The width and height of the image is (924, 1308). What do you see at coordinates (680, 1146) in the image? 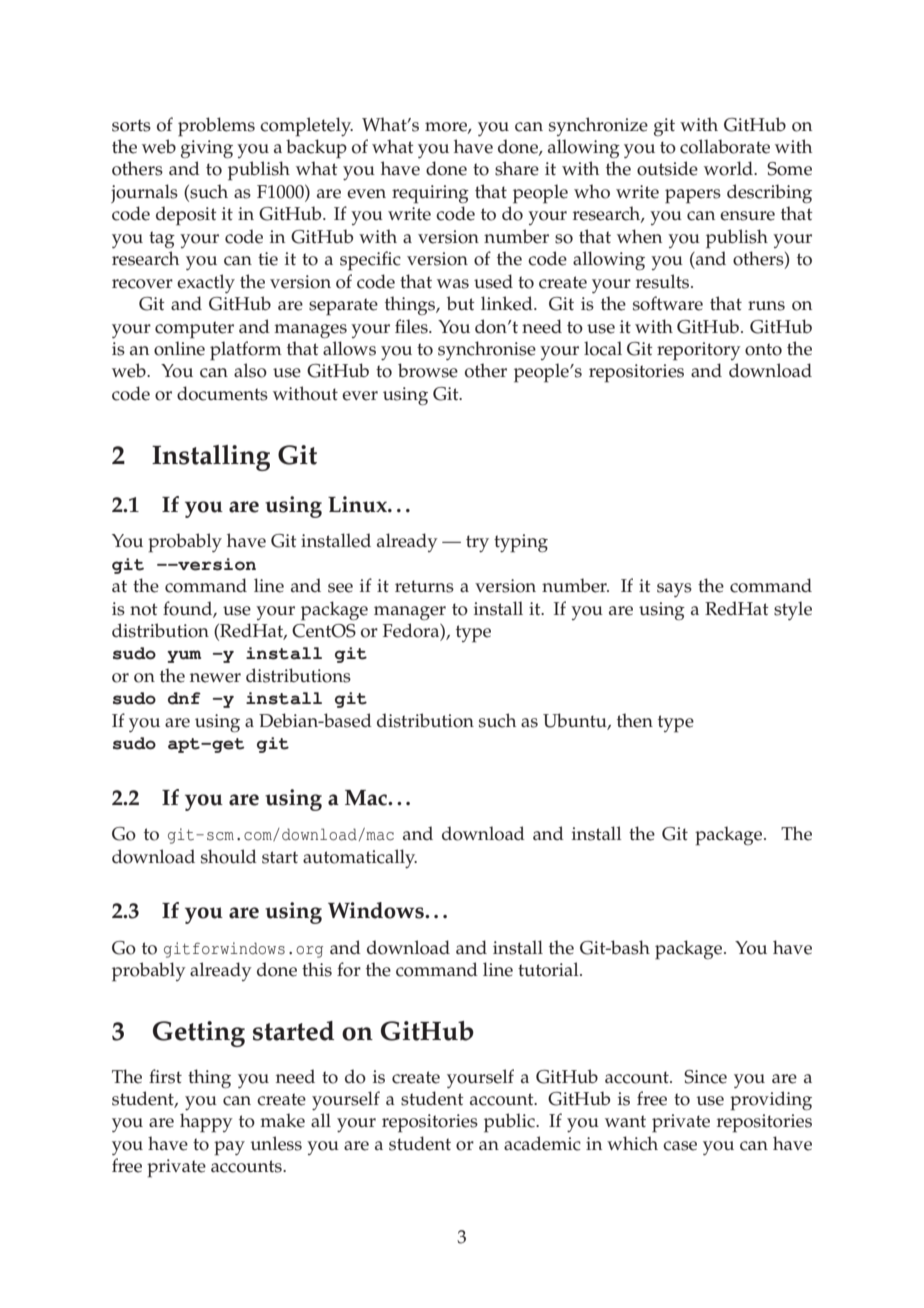
I see `case` at bounding box center [680, 1146].
